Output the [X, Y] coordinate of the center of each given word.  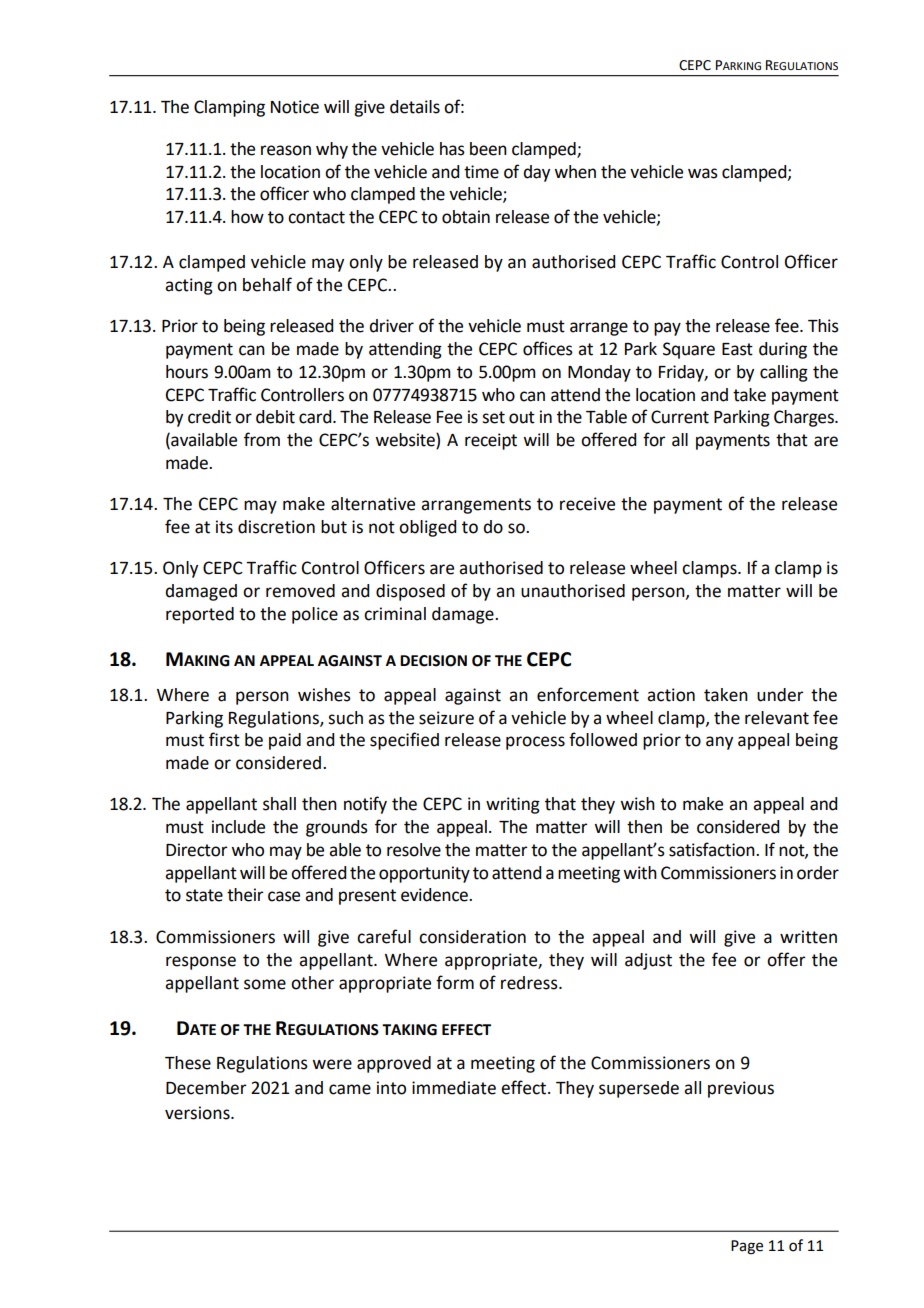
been [488, 149]
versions [198, 1113]
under [780, 695]
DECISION [433, 661]
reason [286, 150]
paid [285, 741]
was [703, 173]
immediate [454, 1088]
